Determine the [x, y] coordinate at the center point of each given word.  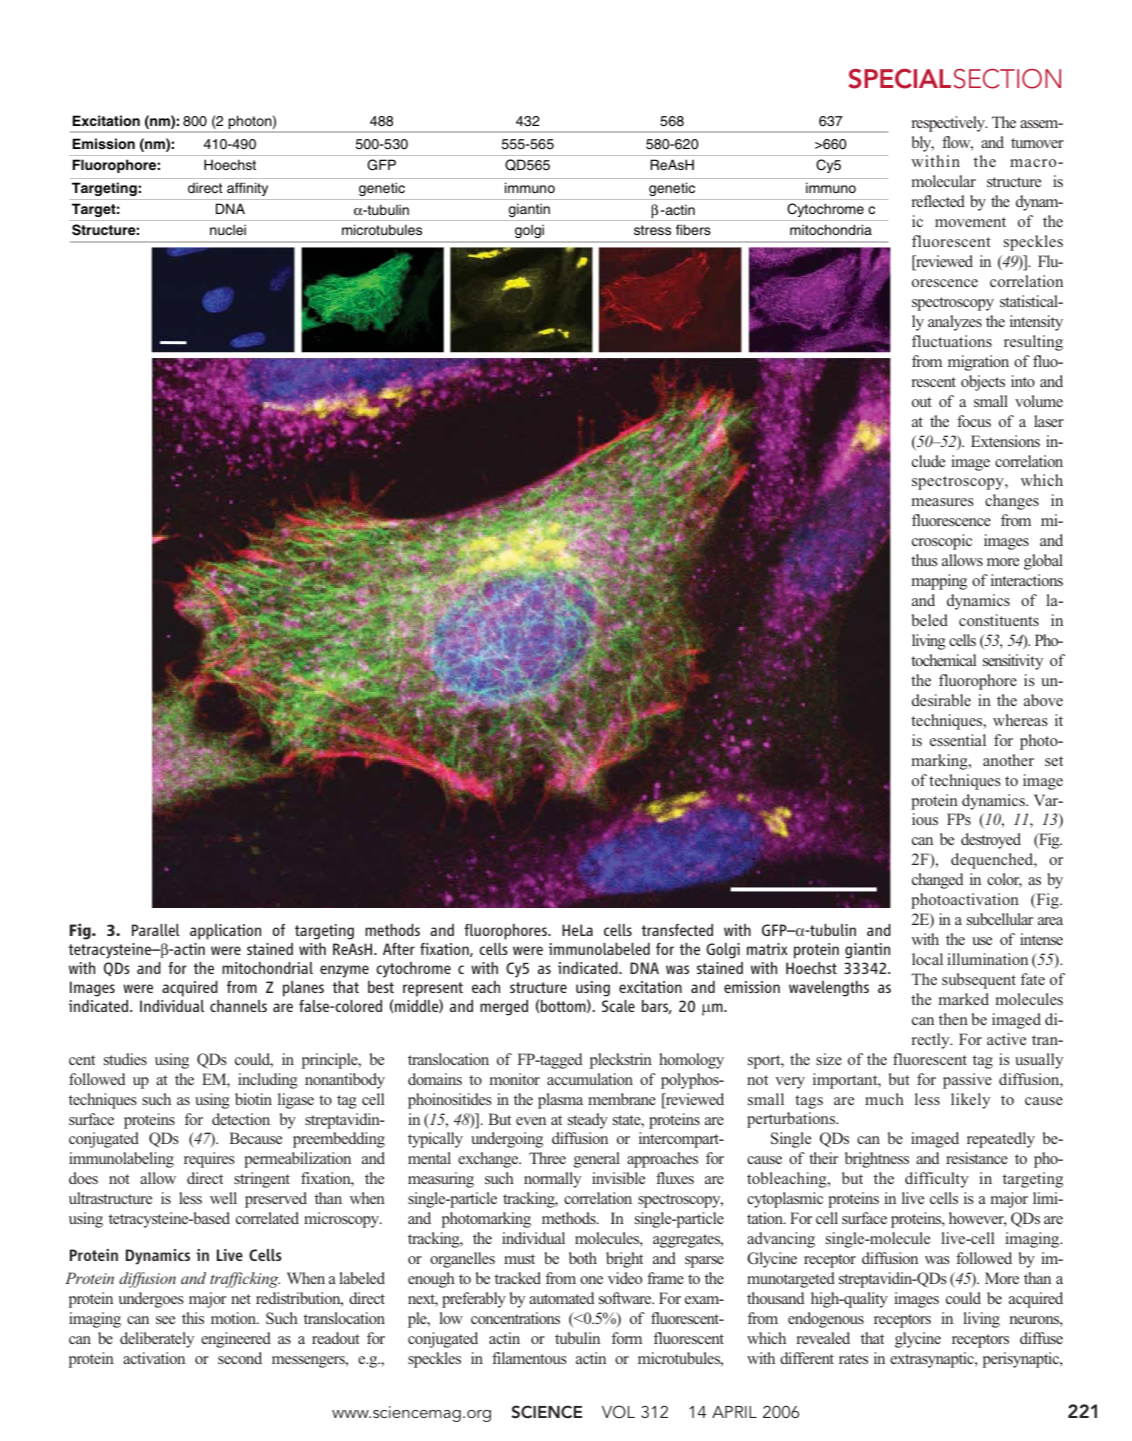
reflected [938, 201]
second [240, 1358]
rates [853, 1359]
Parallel [156, 930]
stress [652, 230]
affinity [247, 189]
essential [958, 740]
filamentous [529, 1358]
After [399, 949]
